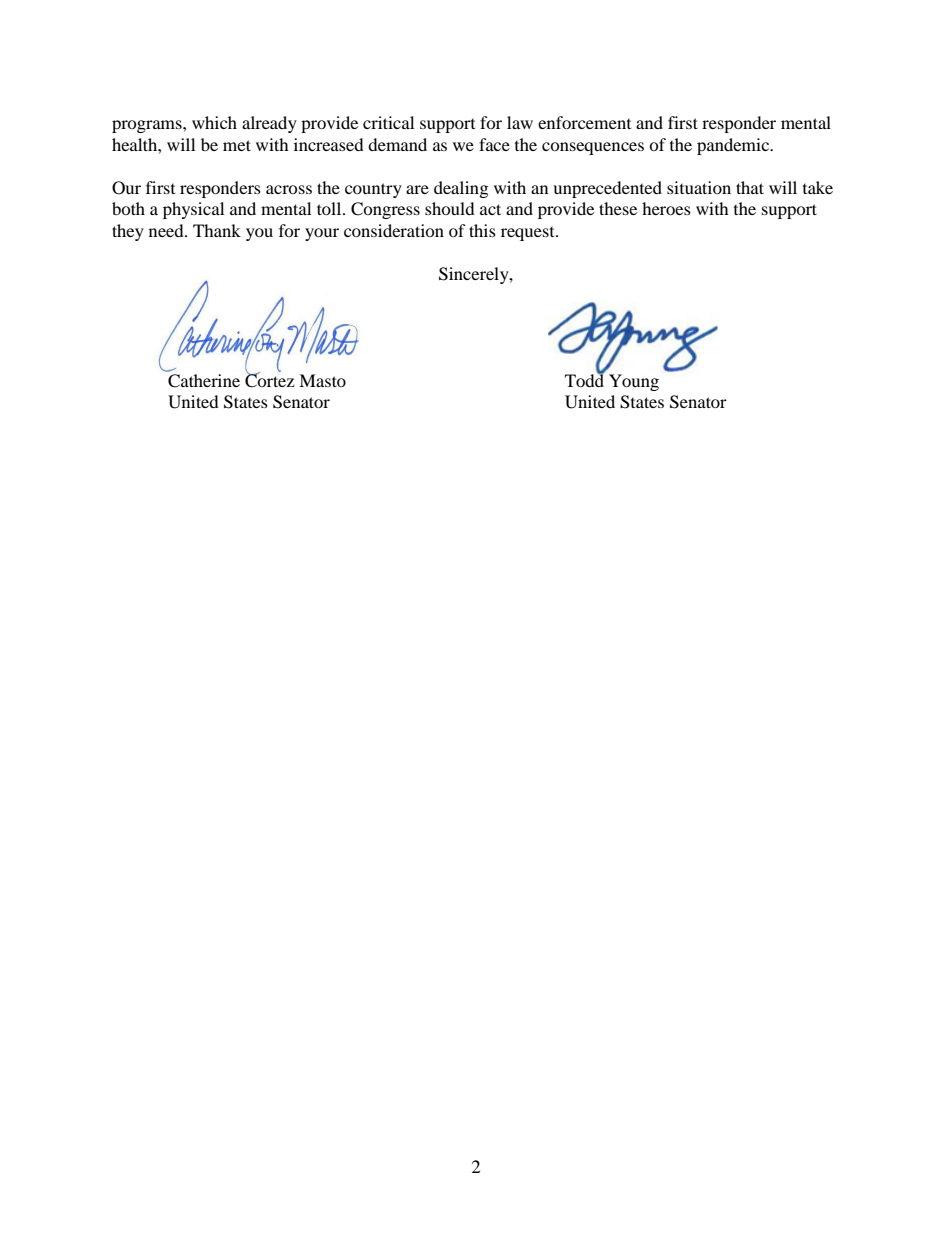 The height and width of the page is (1233, 952). Describe the element at coordinates (634, 382) in the page. I see `Young` at that location.
